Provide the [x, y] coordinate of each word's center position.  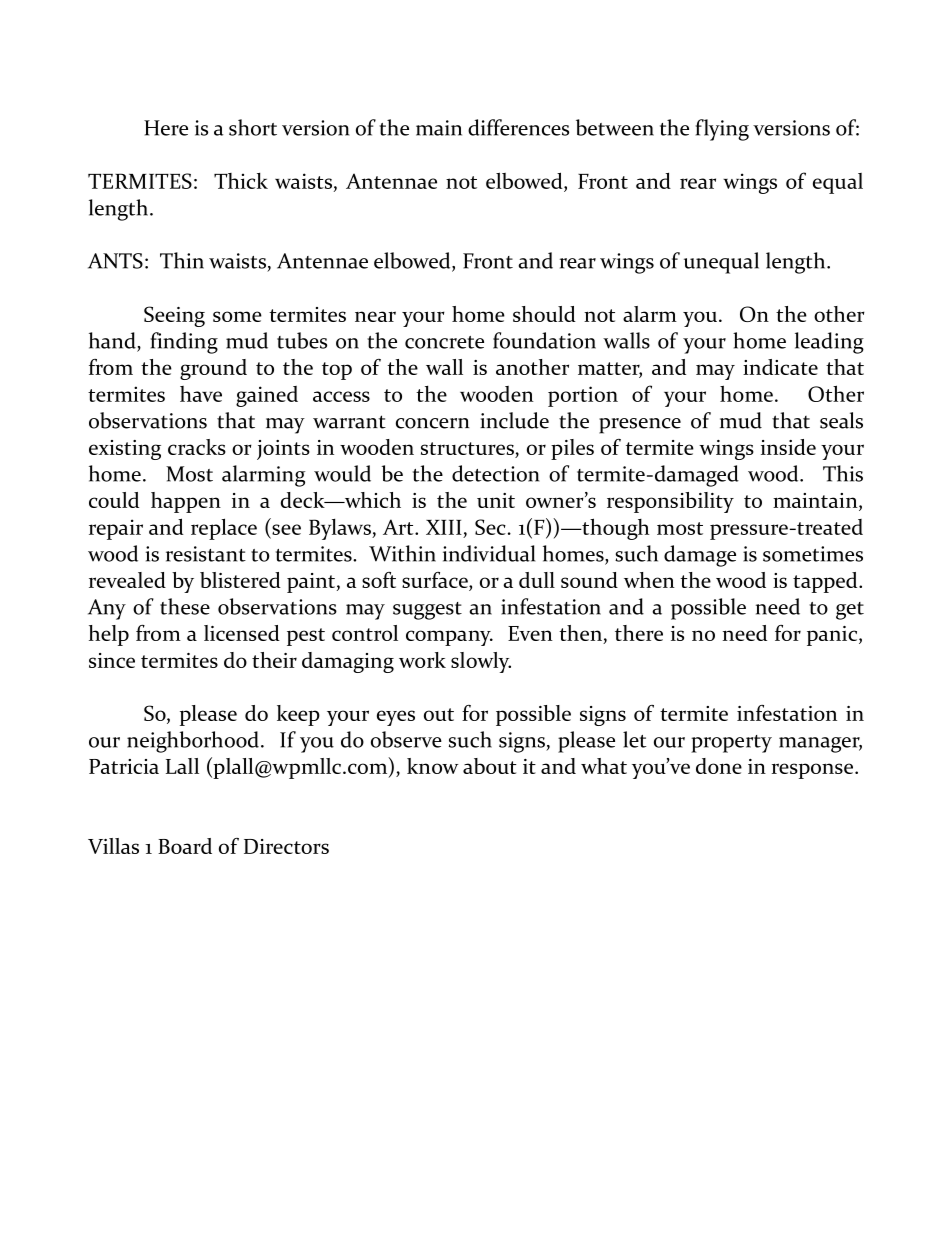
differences [518, 127]
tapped [826, 582]
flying [722, 130]
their [274, 660]
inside [788, 447]
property [731, 744]
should [544, 314]
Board [185, 846]
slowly [481, 662]
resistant [206, 554]
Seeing [174, 316]
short [253, 127]
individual [489, 553]
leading [829, 343]
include [514, 420]
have [201, 394]
